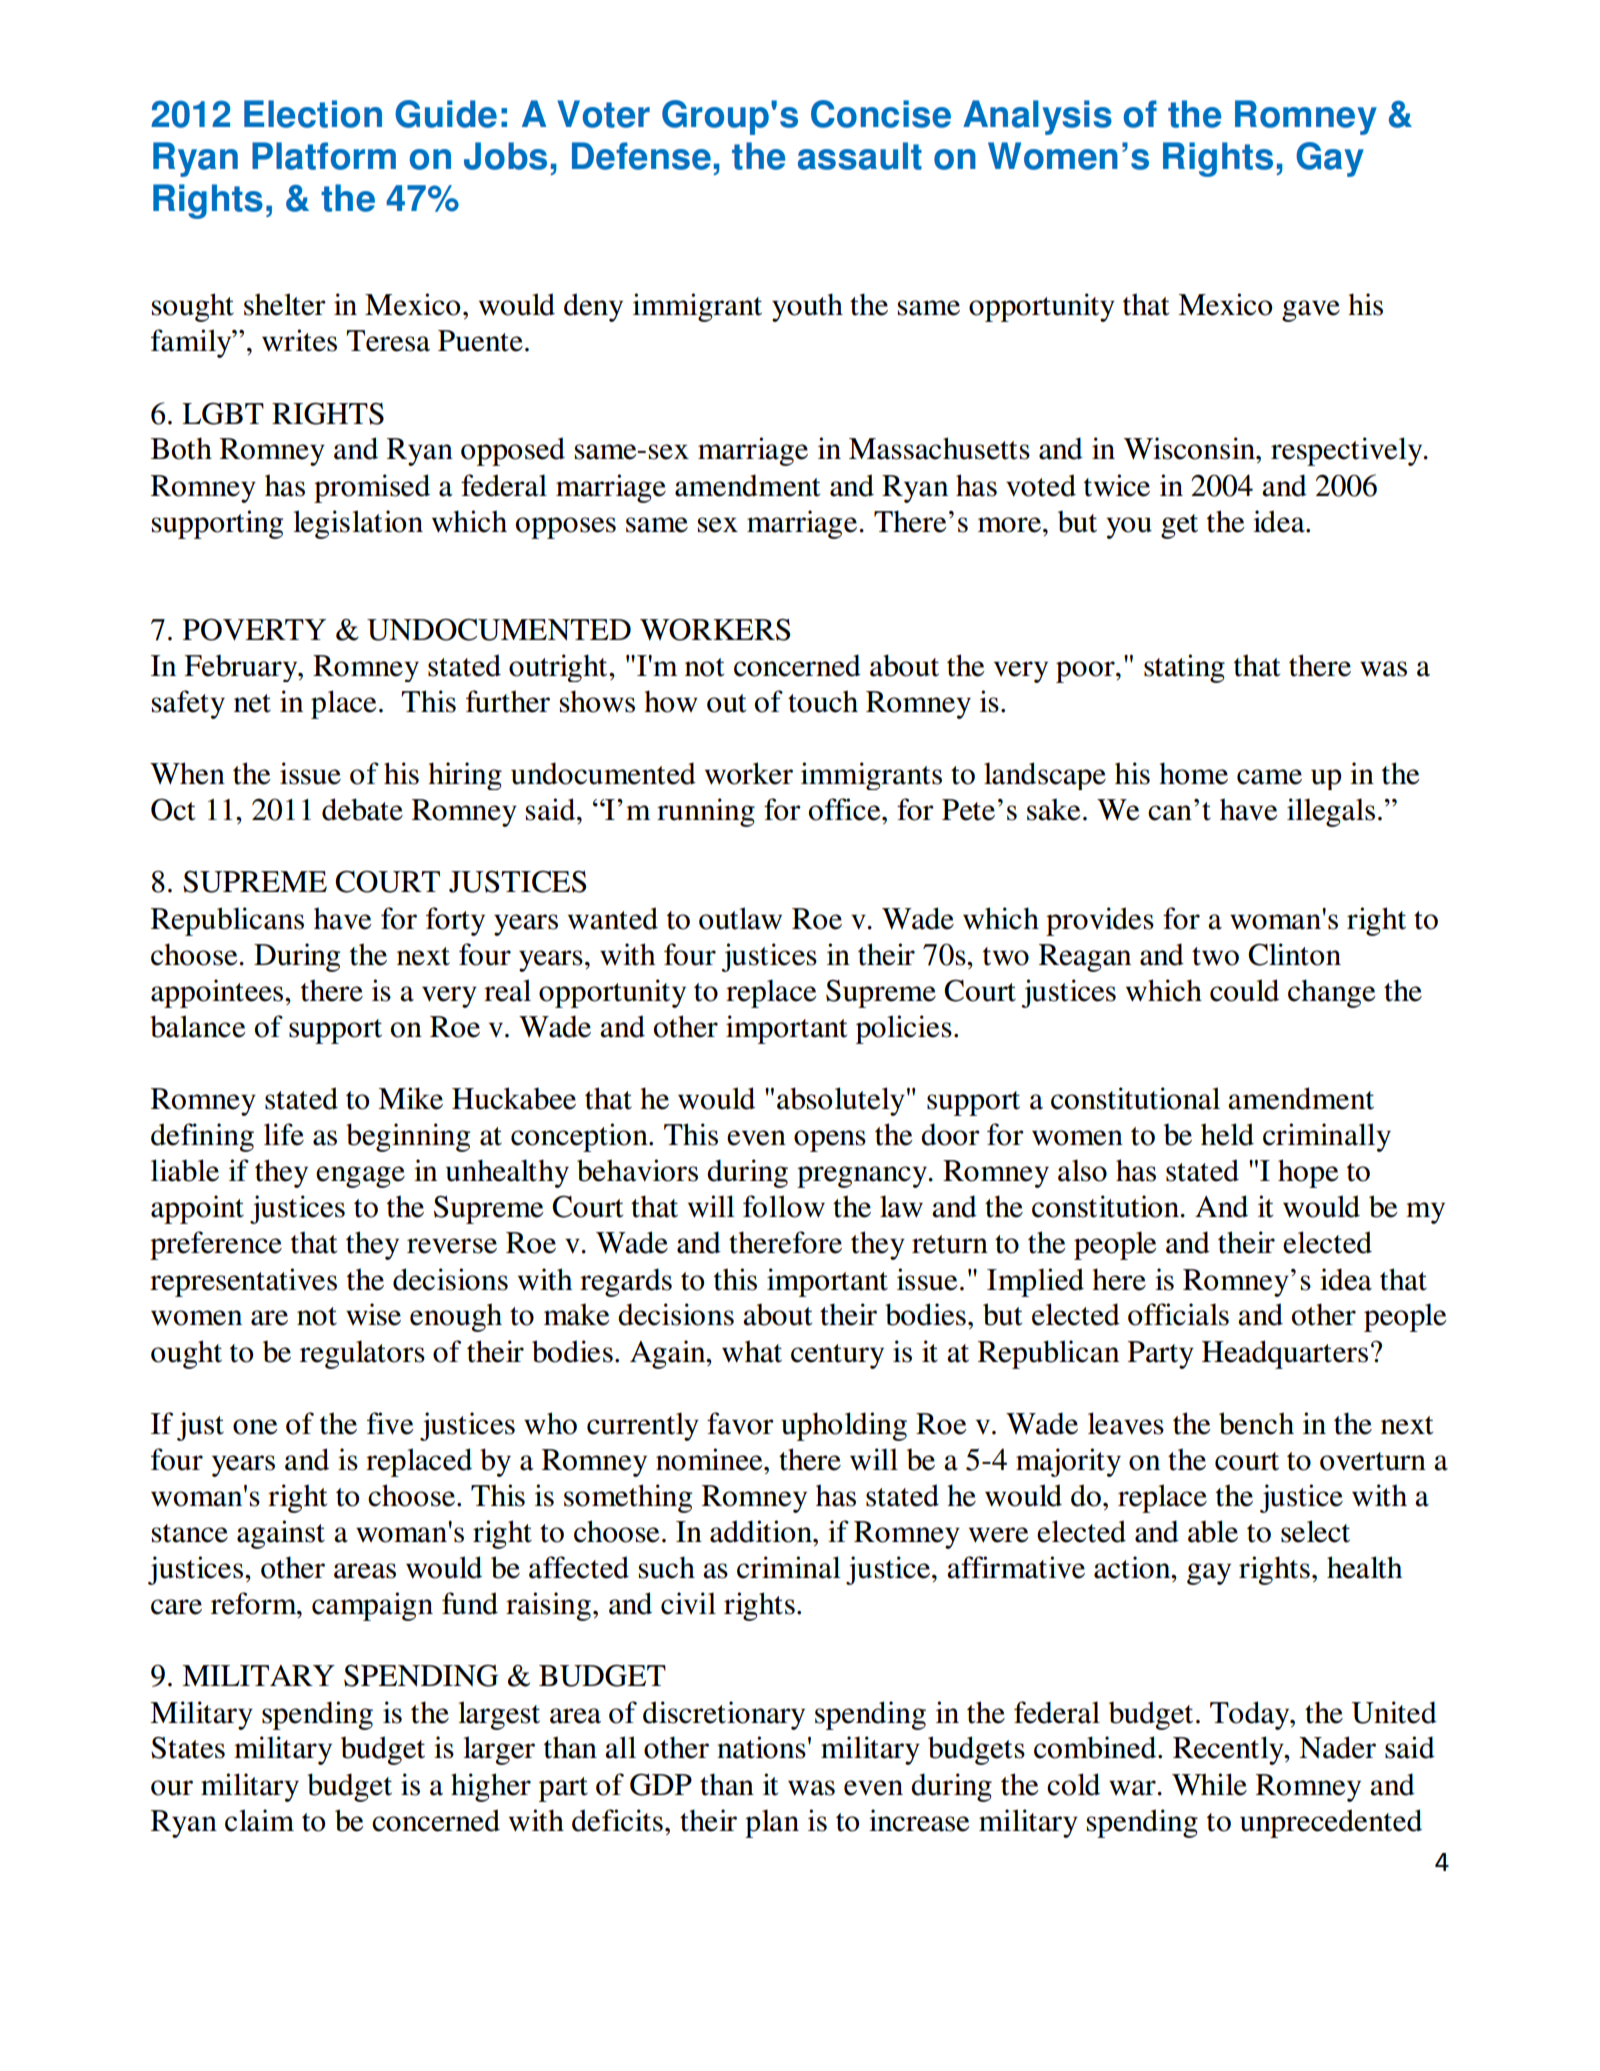  I want to click on could, so click(1244, 990).
